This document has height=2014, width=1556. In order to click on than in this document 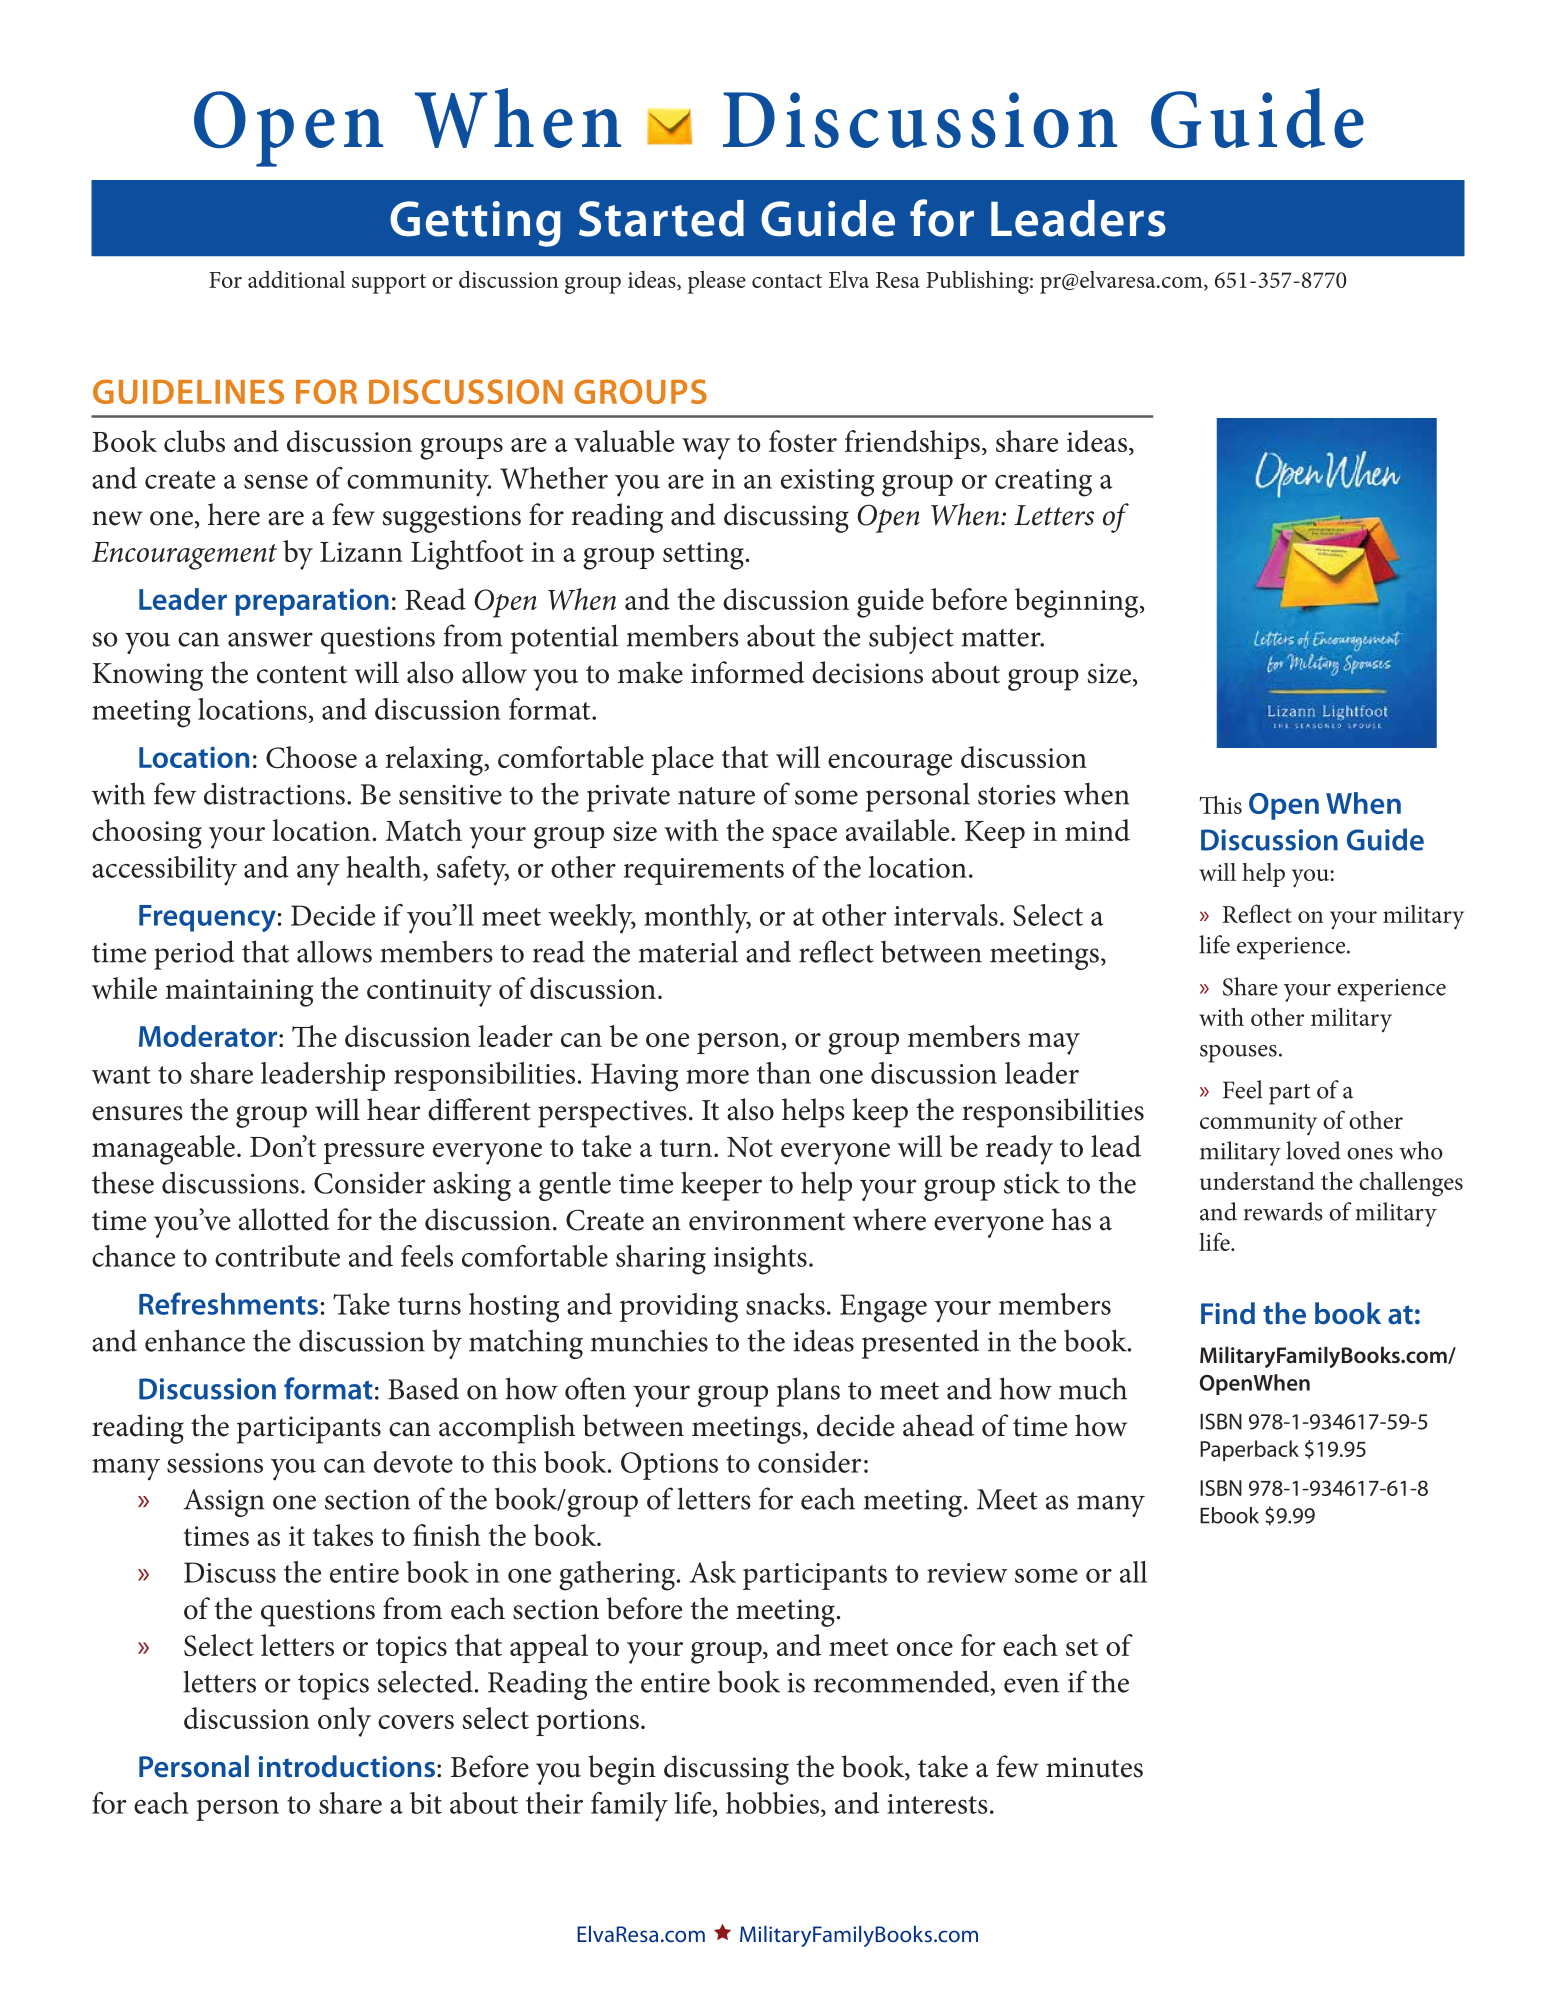, I will do `click(784, 1073)`.
